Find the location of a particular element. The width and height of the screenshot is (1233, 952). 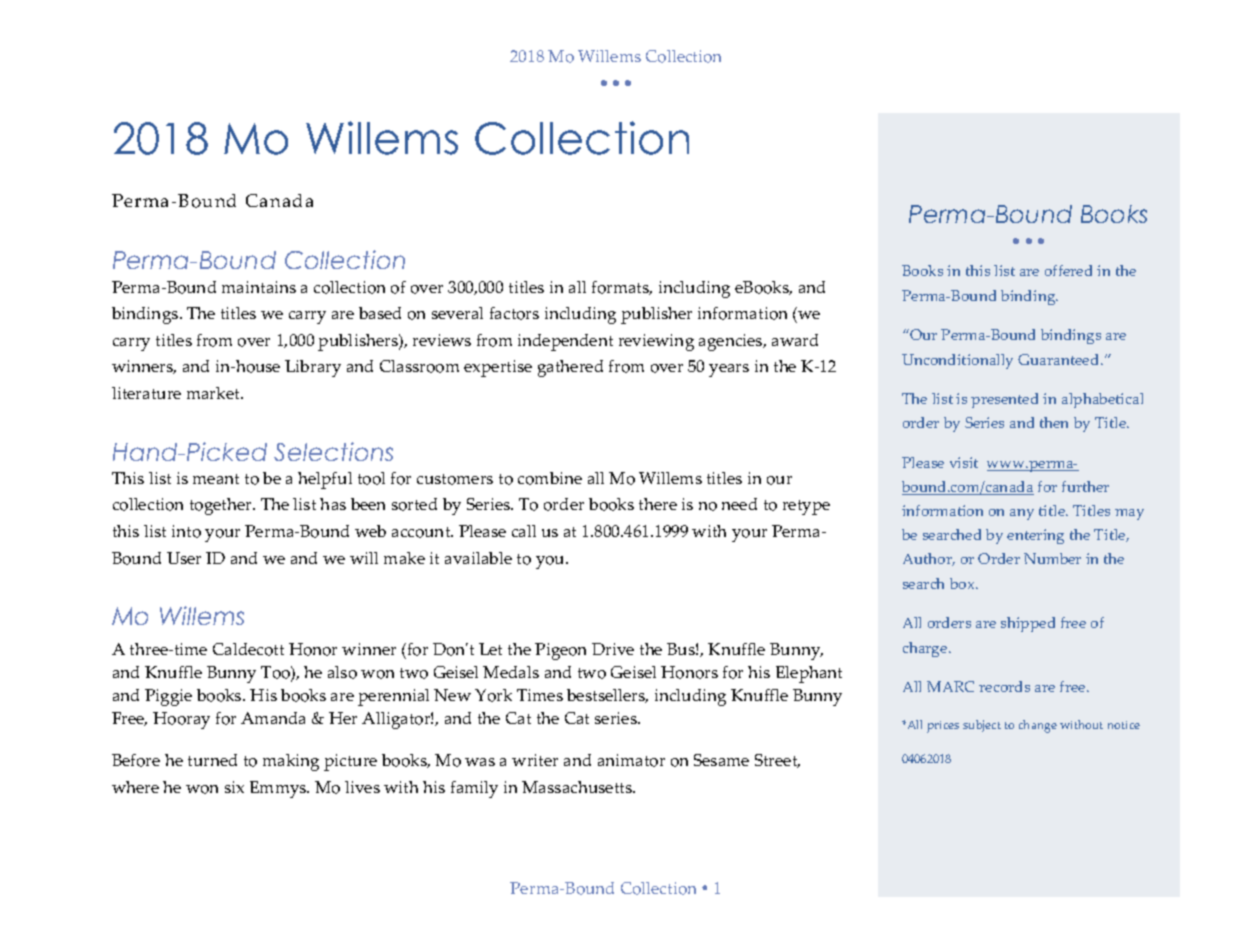

animator is located at coordinates (631, 760).
